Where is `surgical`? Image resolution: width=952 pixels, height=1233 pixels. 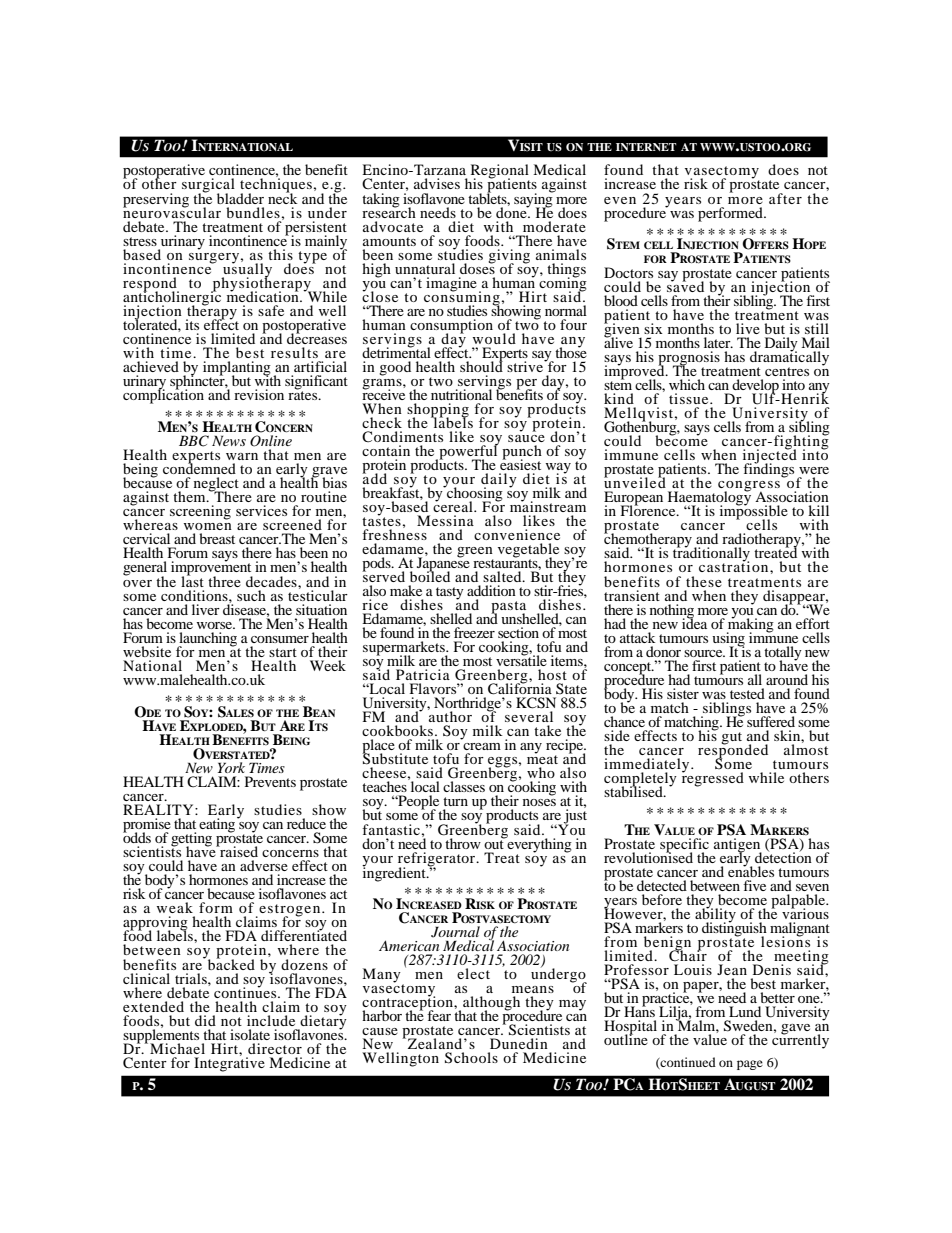 surgical is located at coordinates (208, 186).
